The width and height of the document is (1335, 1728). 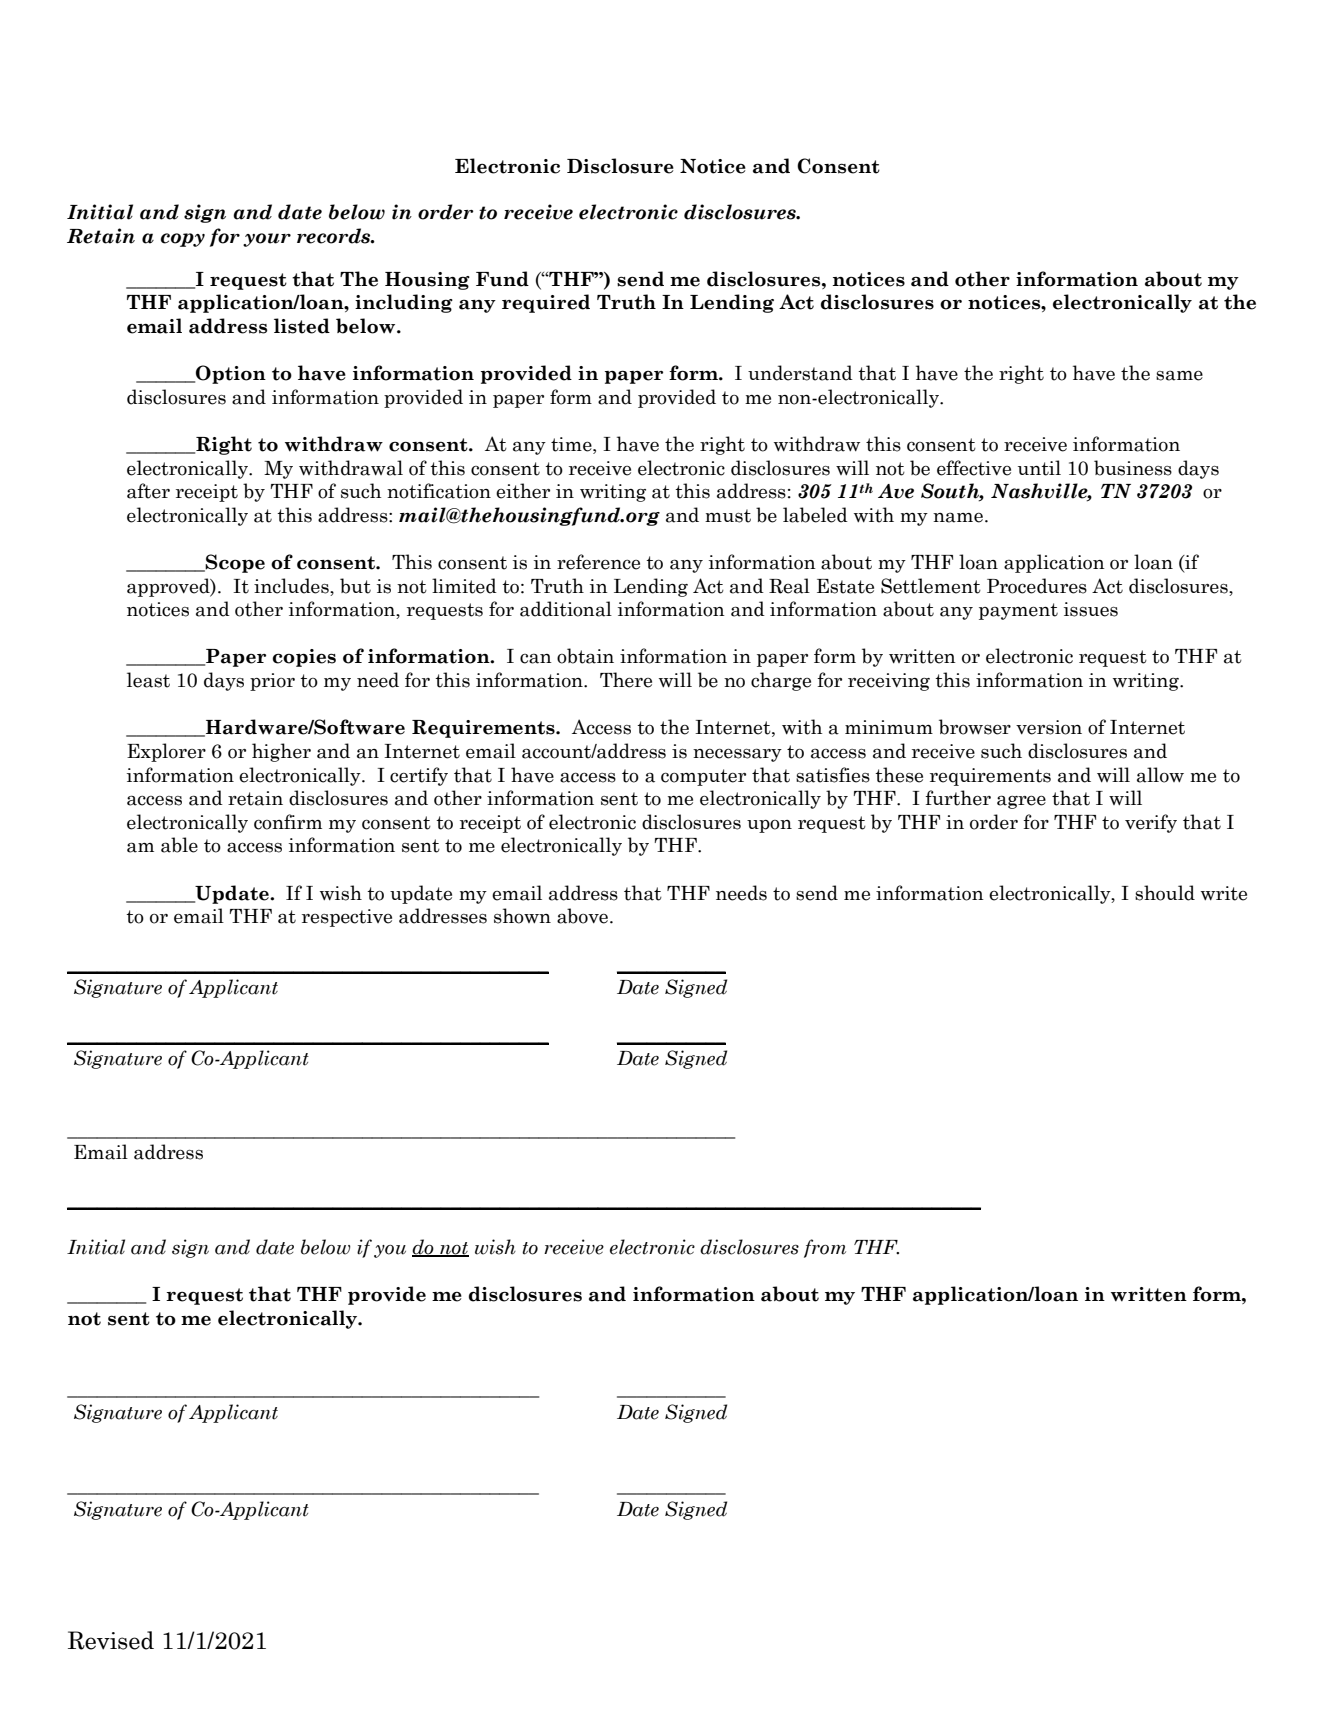 What do you see at coordinates (1165, 893) in the document?
I see `should` at bounding box center [1165, 893].
